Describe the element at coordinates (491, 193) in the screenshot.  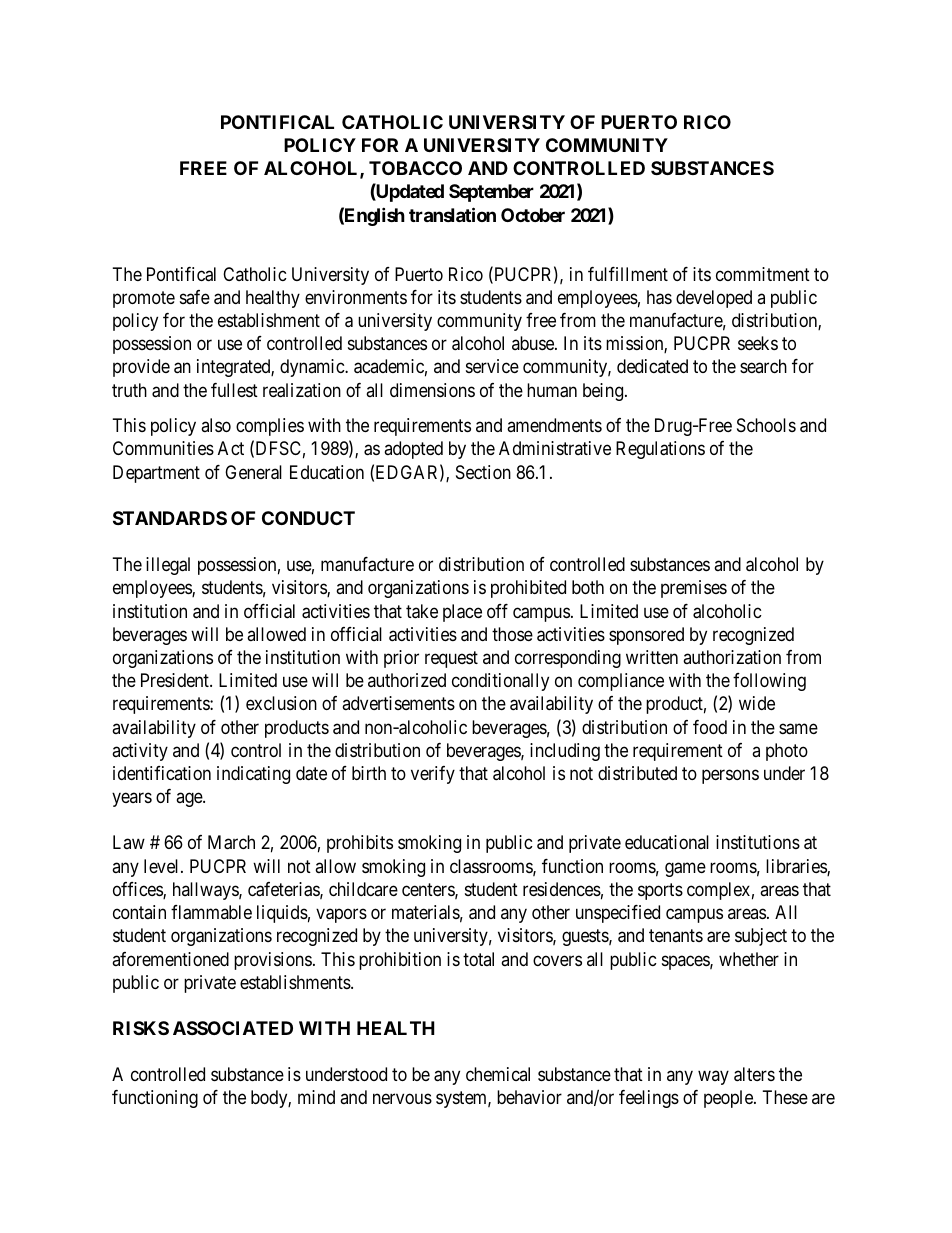
I see `September` at that location.
